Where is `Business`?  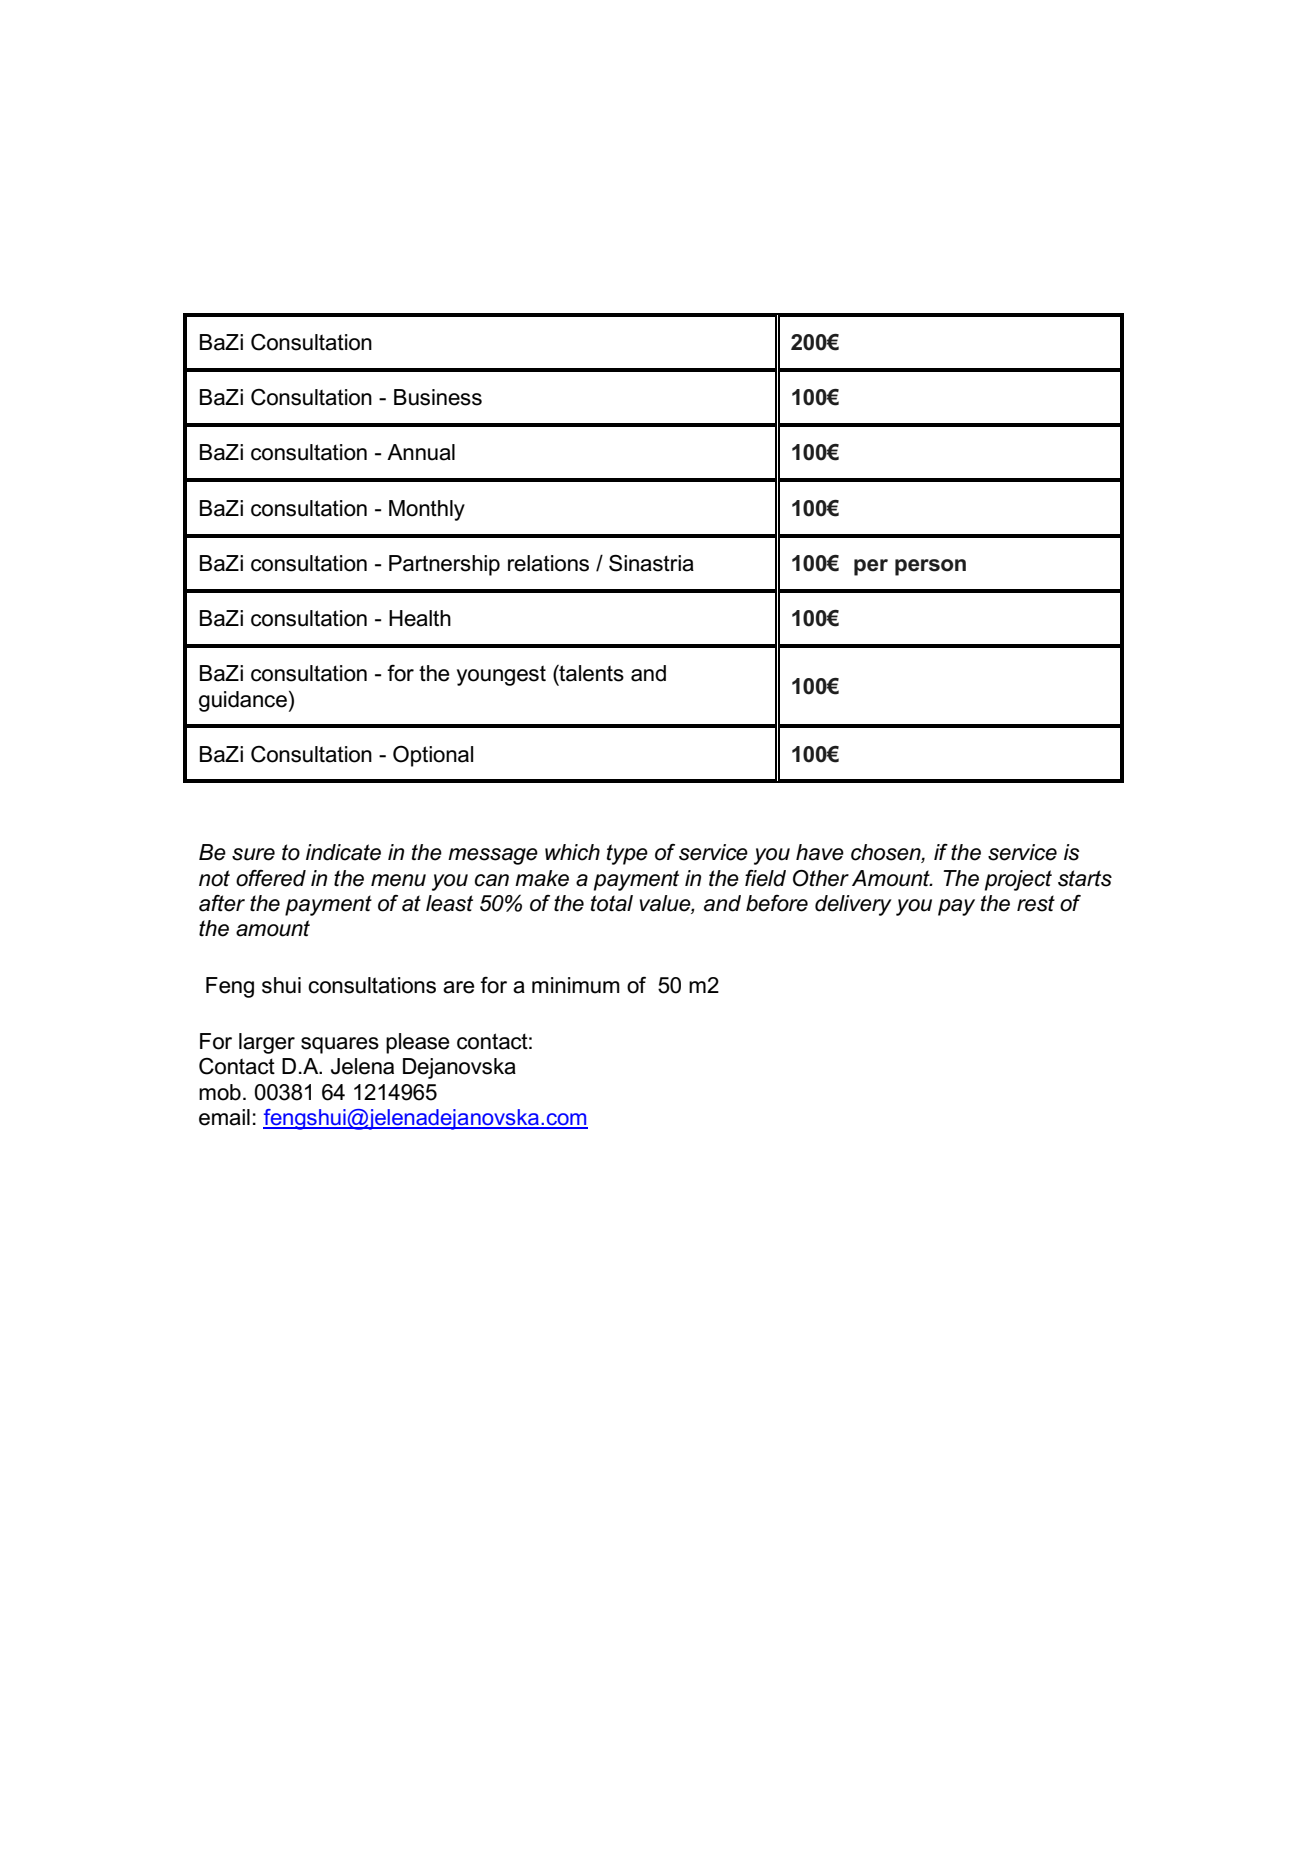 Business is located at coordinates (438, 397).
